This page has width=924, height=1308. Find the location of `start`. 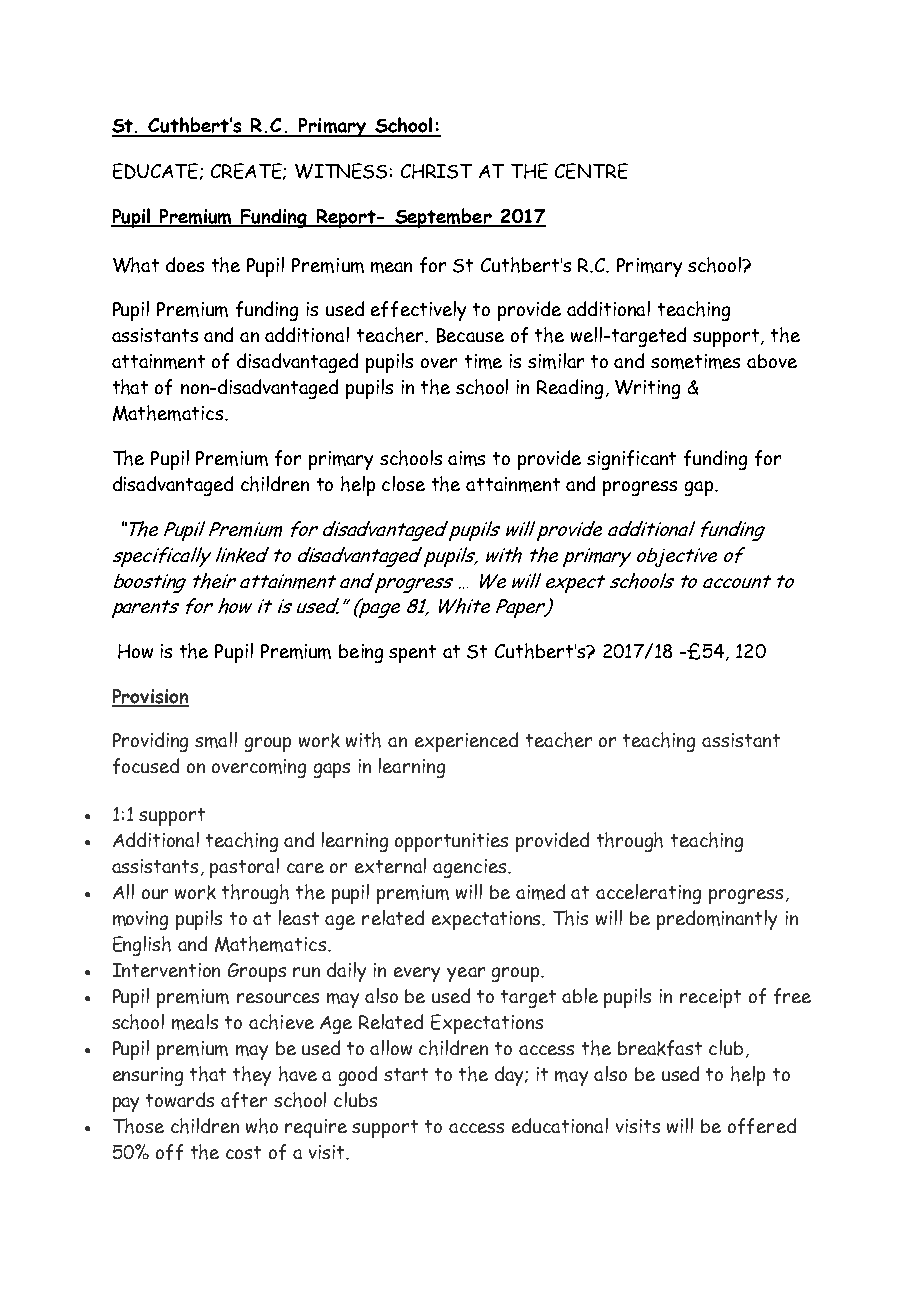

start is located at coordinates (406, 1074).
